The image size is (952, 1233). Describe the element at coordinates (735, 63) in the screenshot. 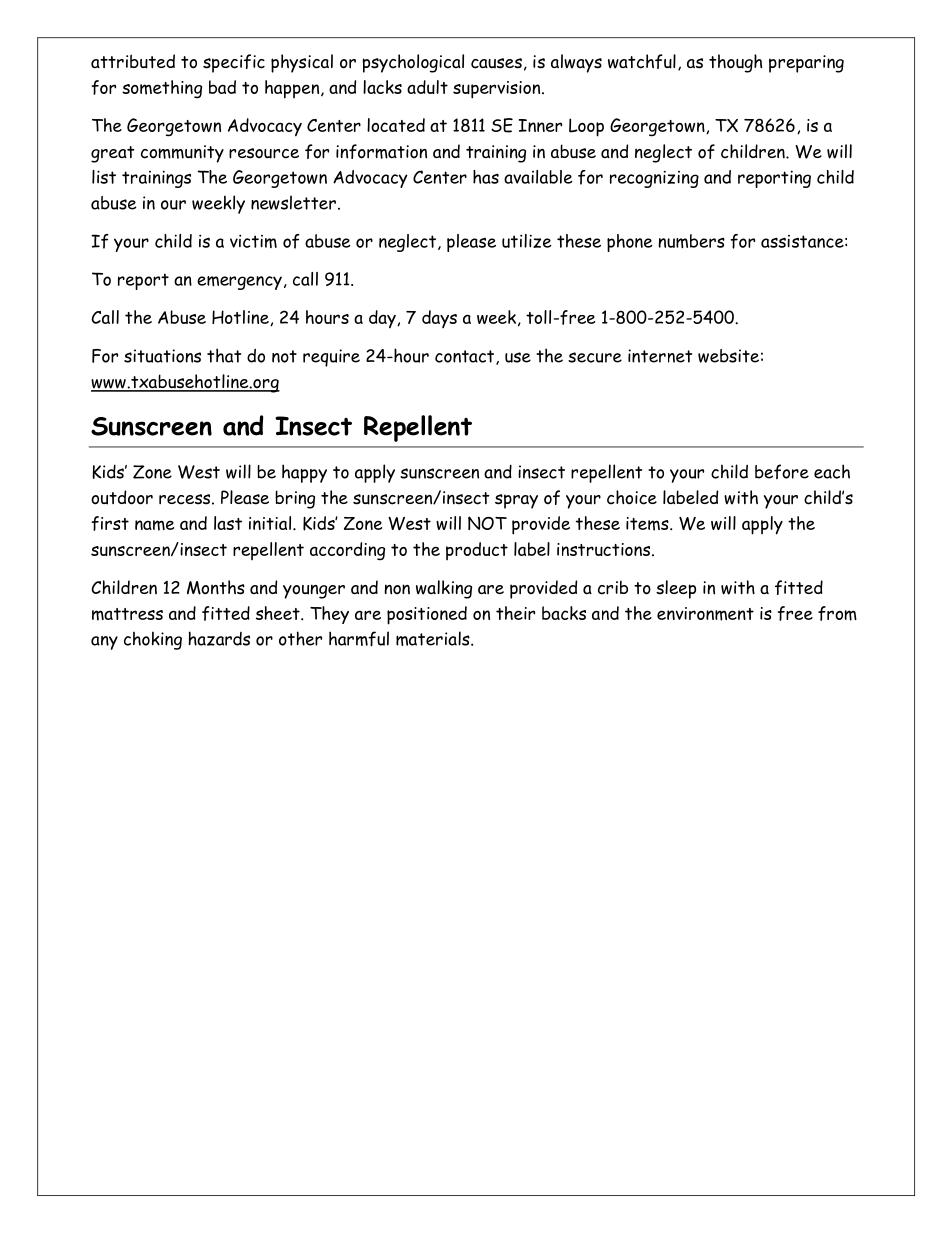

I see `though` at that location.
